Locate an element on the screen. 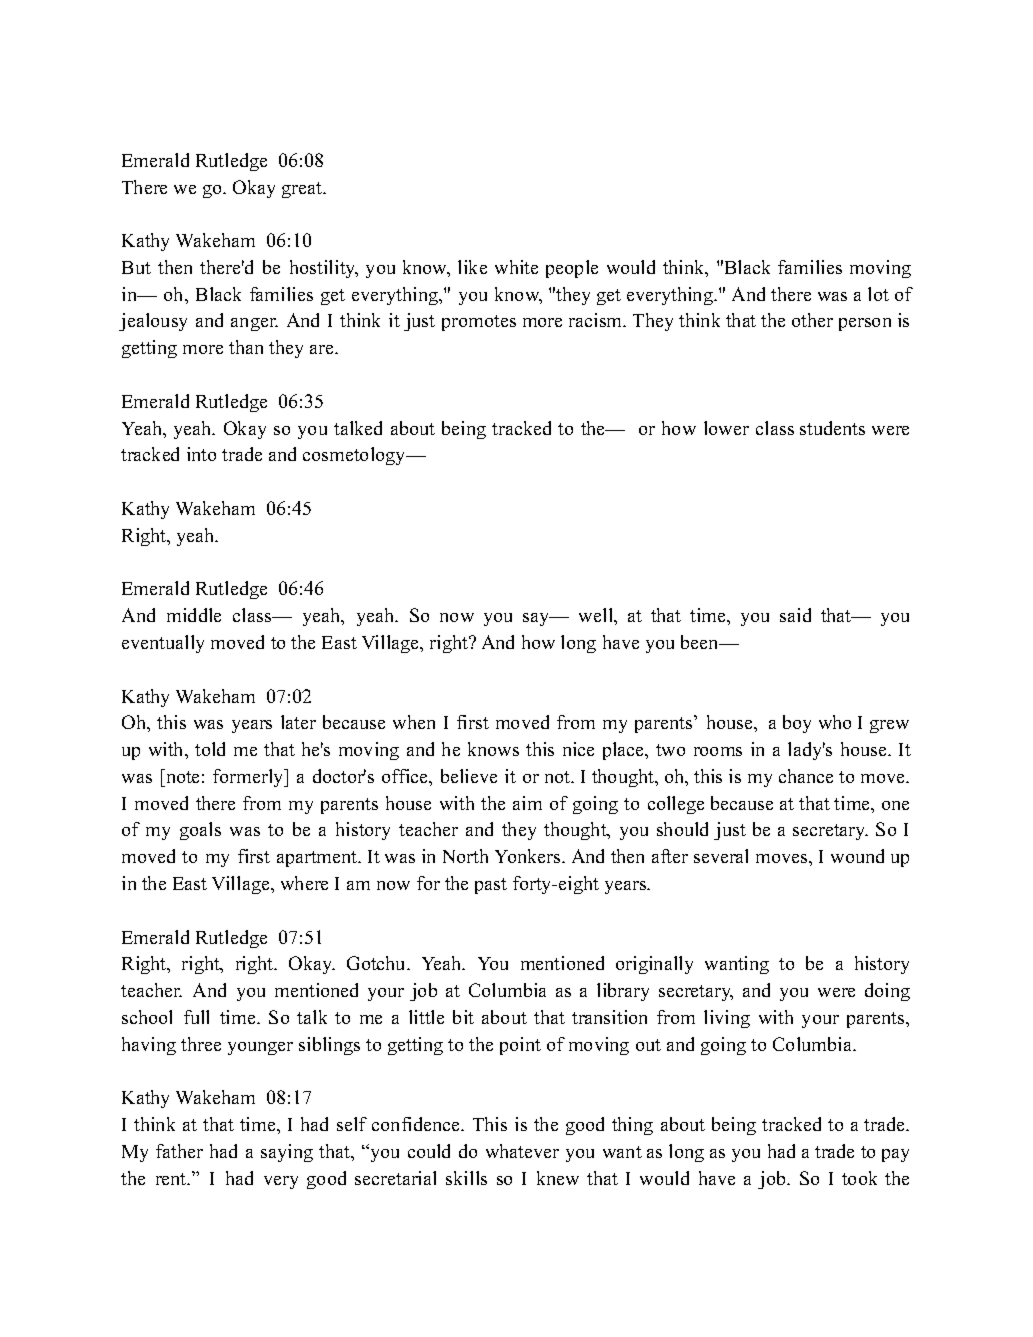  past is located at coordinates (491, 886).
